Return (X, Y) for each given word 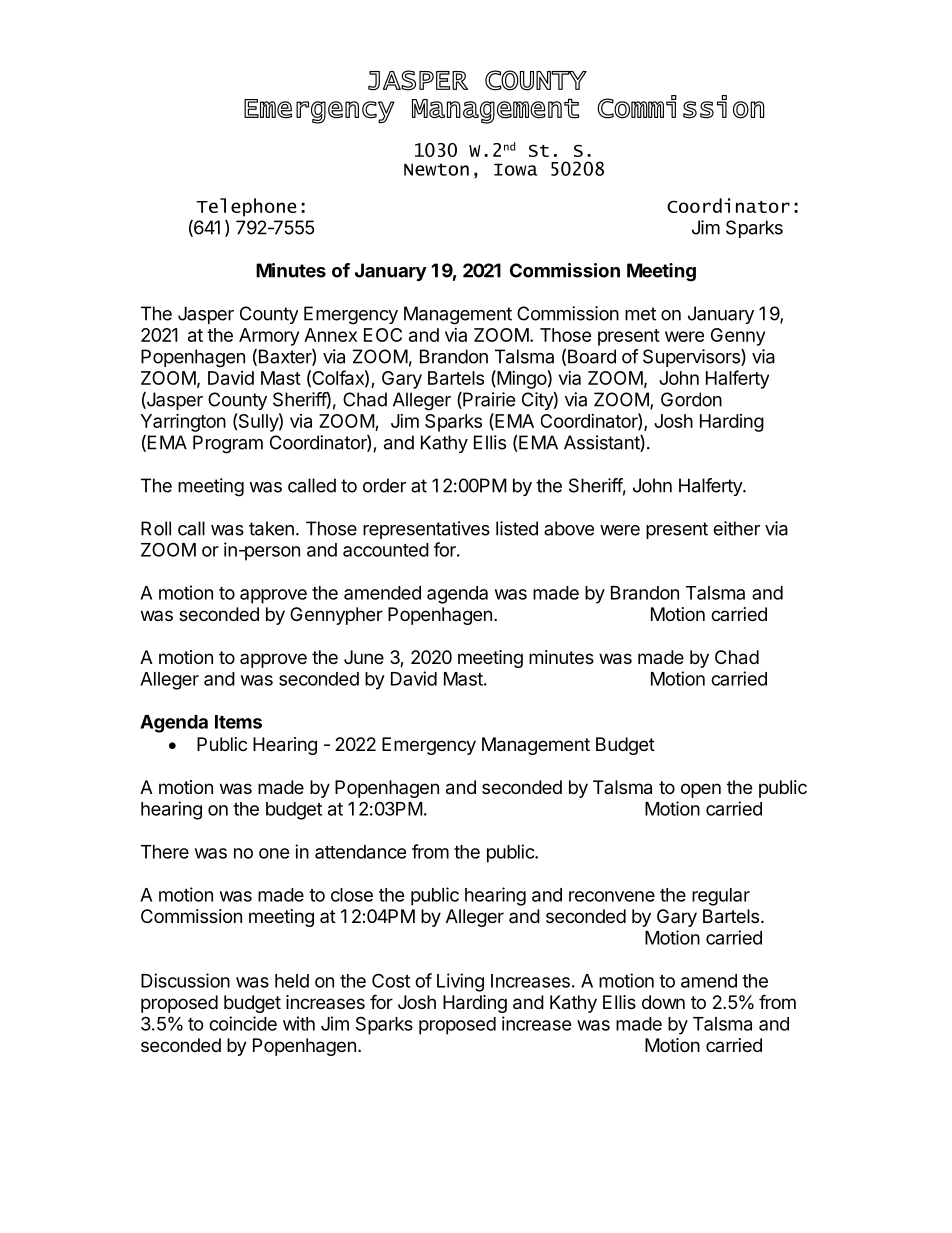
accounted (386, 550)
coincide (243, 1023)
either (736, 528)
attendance (360, 852)
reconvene (612, 896)
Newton (436, 169)
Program (228, 444)
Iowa (515, 169)
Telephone (246, 207)
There (165, 852)
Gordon (691, 399)
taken (271, 528)
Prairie (488, 400)
